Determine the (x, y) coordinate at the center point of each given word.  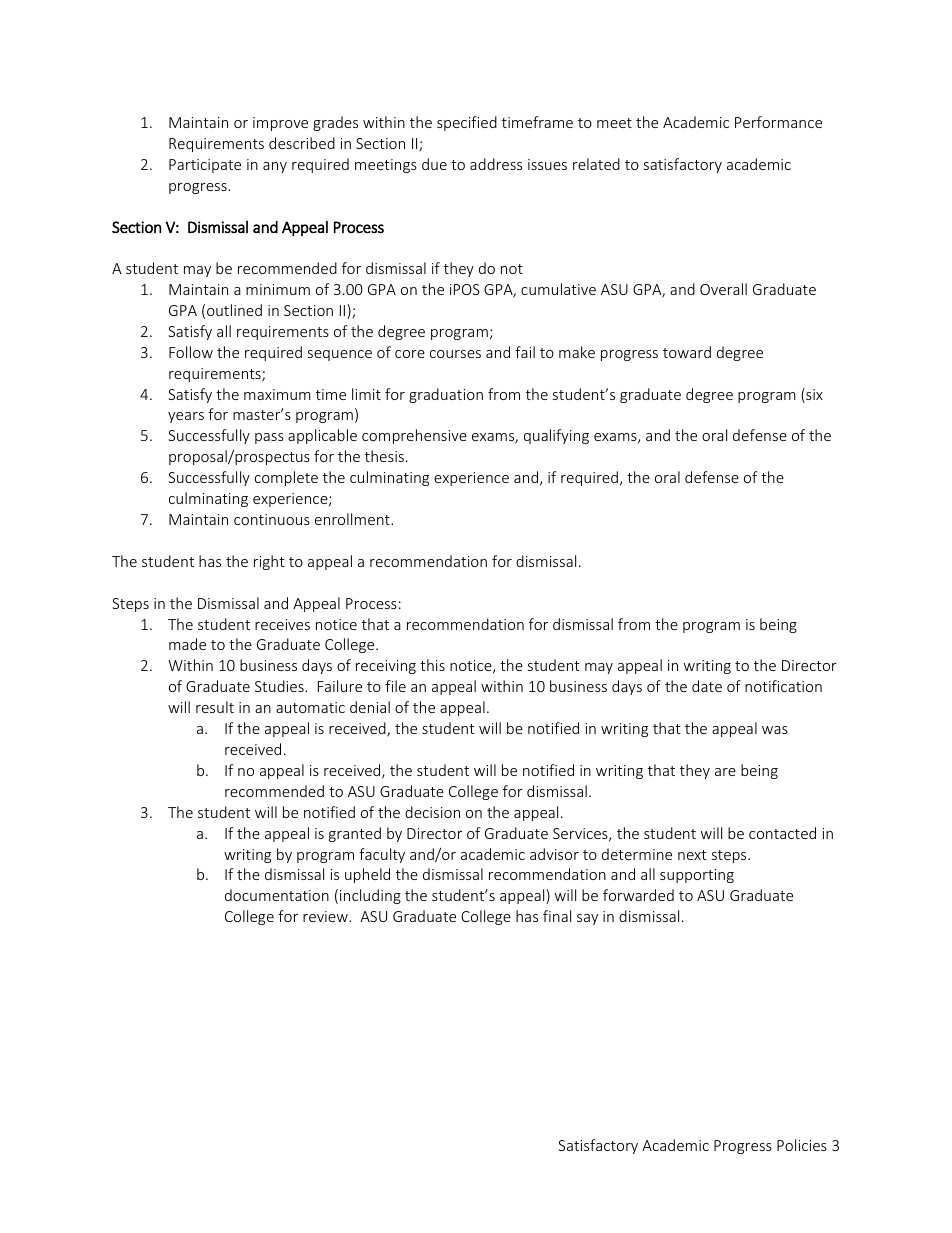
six (813, 395)
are (725, 772)
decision (432, 812)
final (557, 916)
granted (355, 834)
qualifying (556, 436)
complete (286, 478)
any (275, 167)
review (326, 916)
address (496, 164)
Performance (778, 122)
